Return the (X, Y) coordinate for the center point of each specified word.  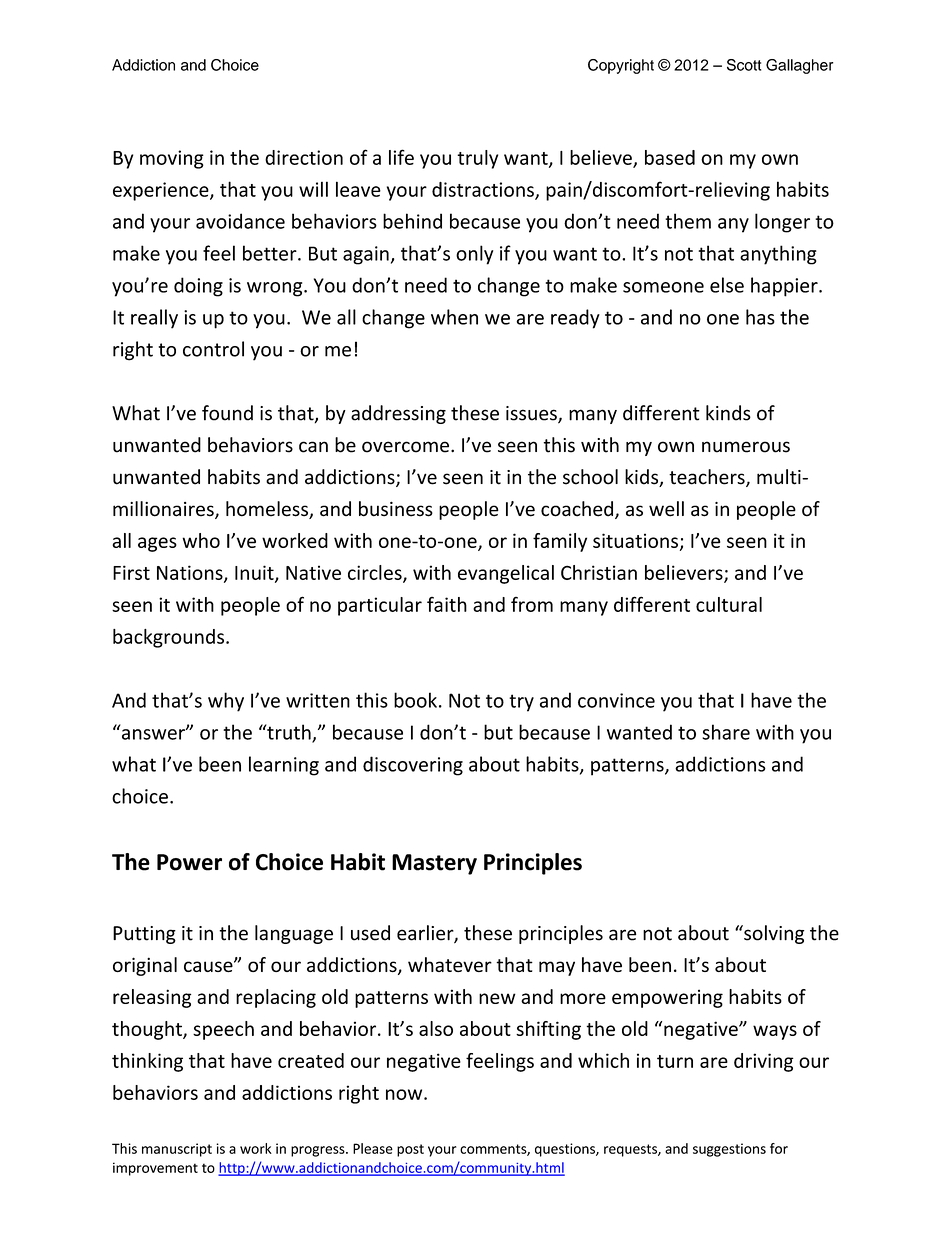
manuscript (177, 1150)
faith (447, 604)
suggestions (729, 1150)
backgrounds (170, 638)
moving (172, 159)
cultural (729, 604)
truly (477, 159)
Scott (744, 65)
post (410, 1150)
